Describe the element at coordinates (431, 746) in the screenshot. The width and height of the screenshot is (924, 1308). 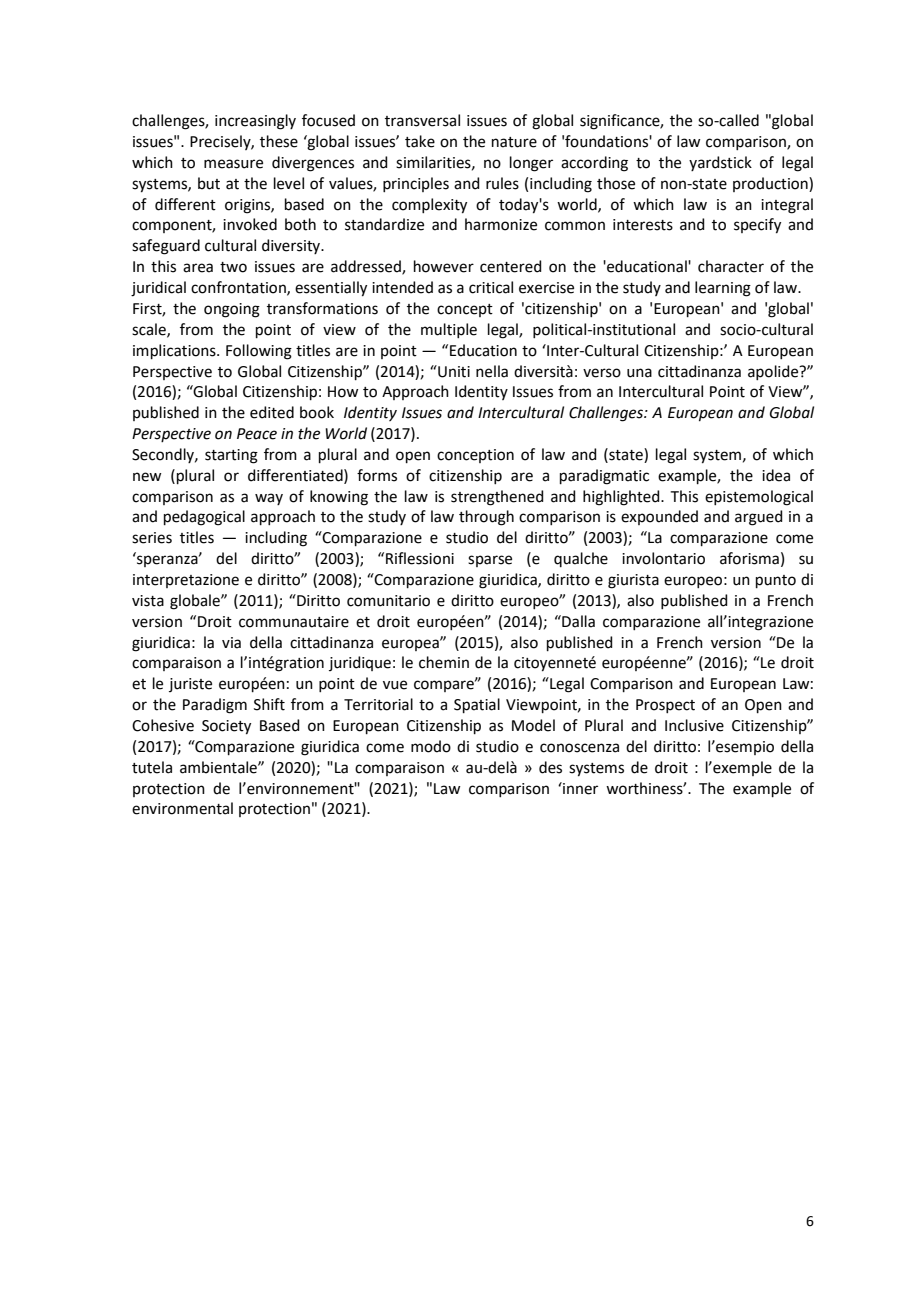
I see `modo` at that location.
